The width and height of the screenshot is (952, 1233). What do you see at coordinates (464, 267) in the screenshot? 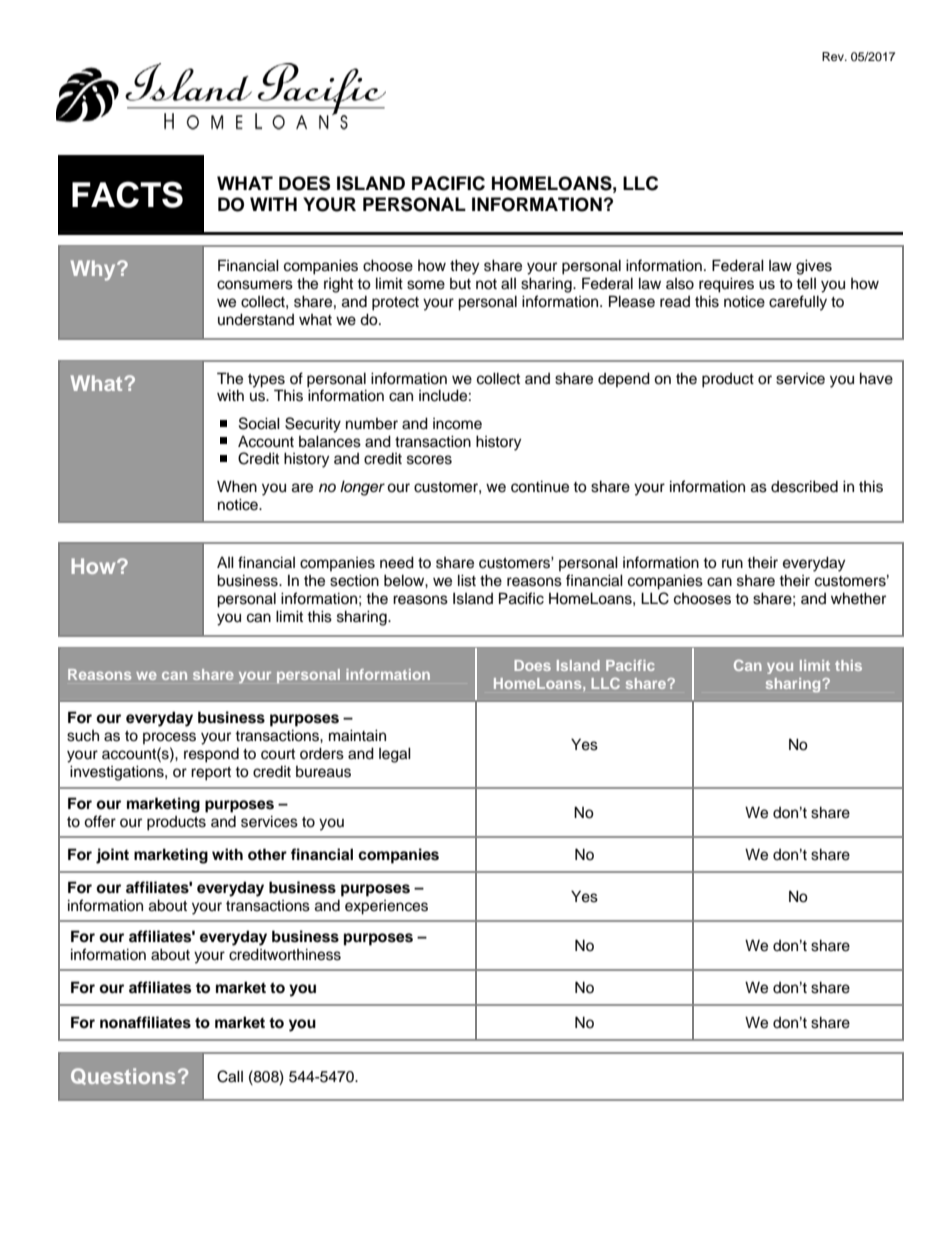
I see `they` at bounding box center [464, 267].
